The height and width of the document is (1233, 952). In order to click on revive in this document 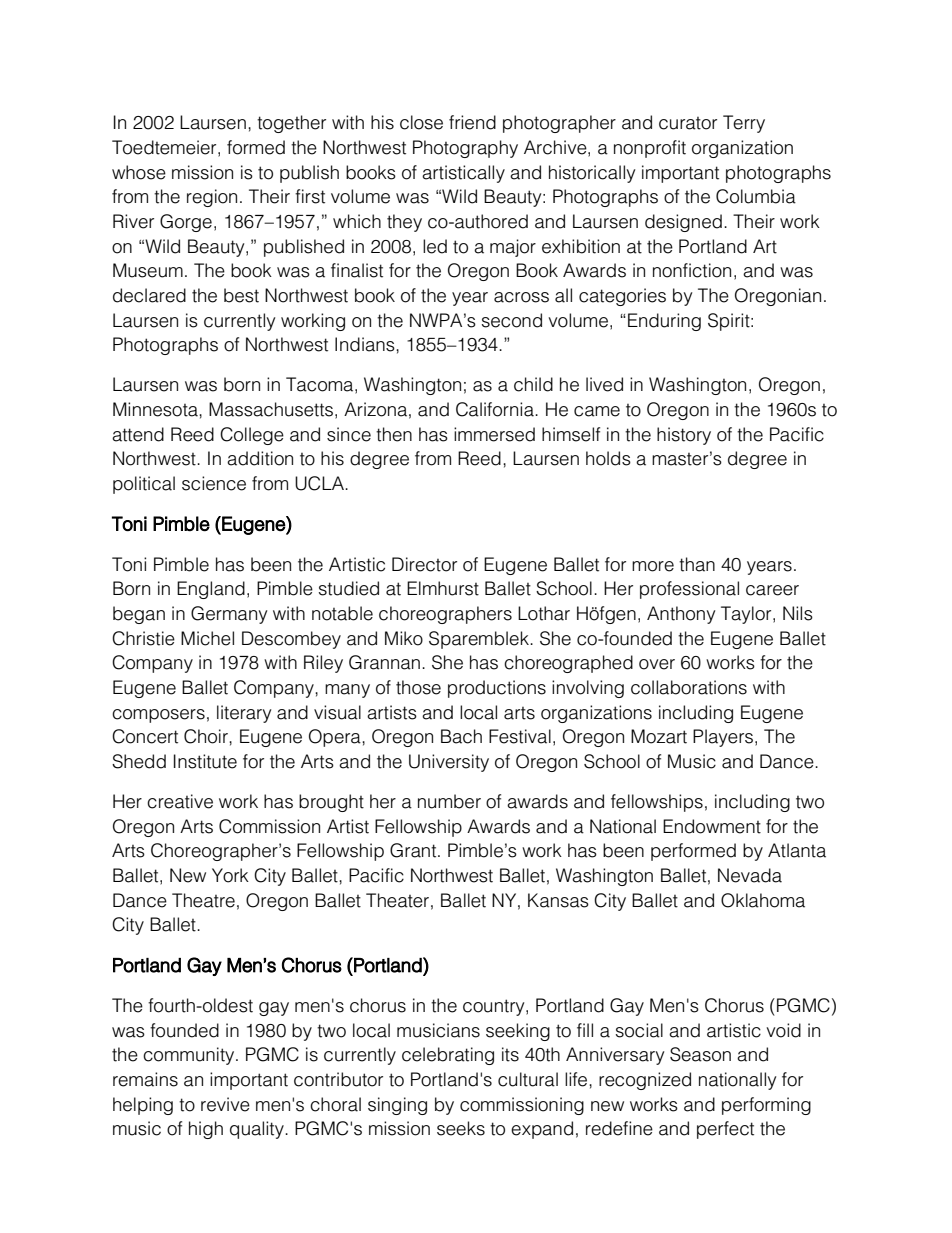, I will do `click(225, 1104)`.
